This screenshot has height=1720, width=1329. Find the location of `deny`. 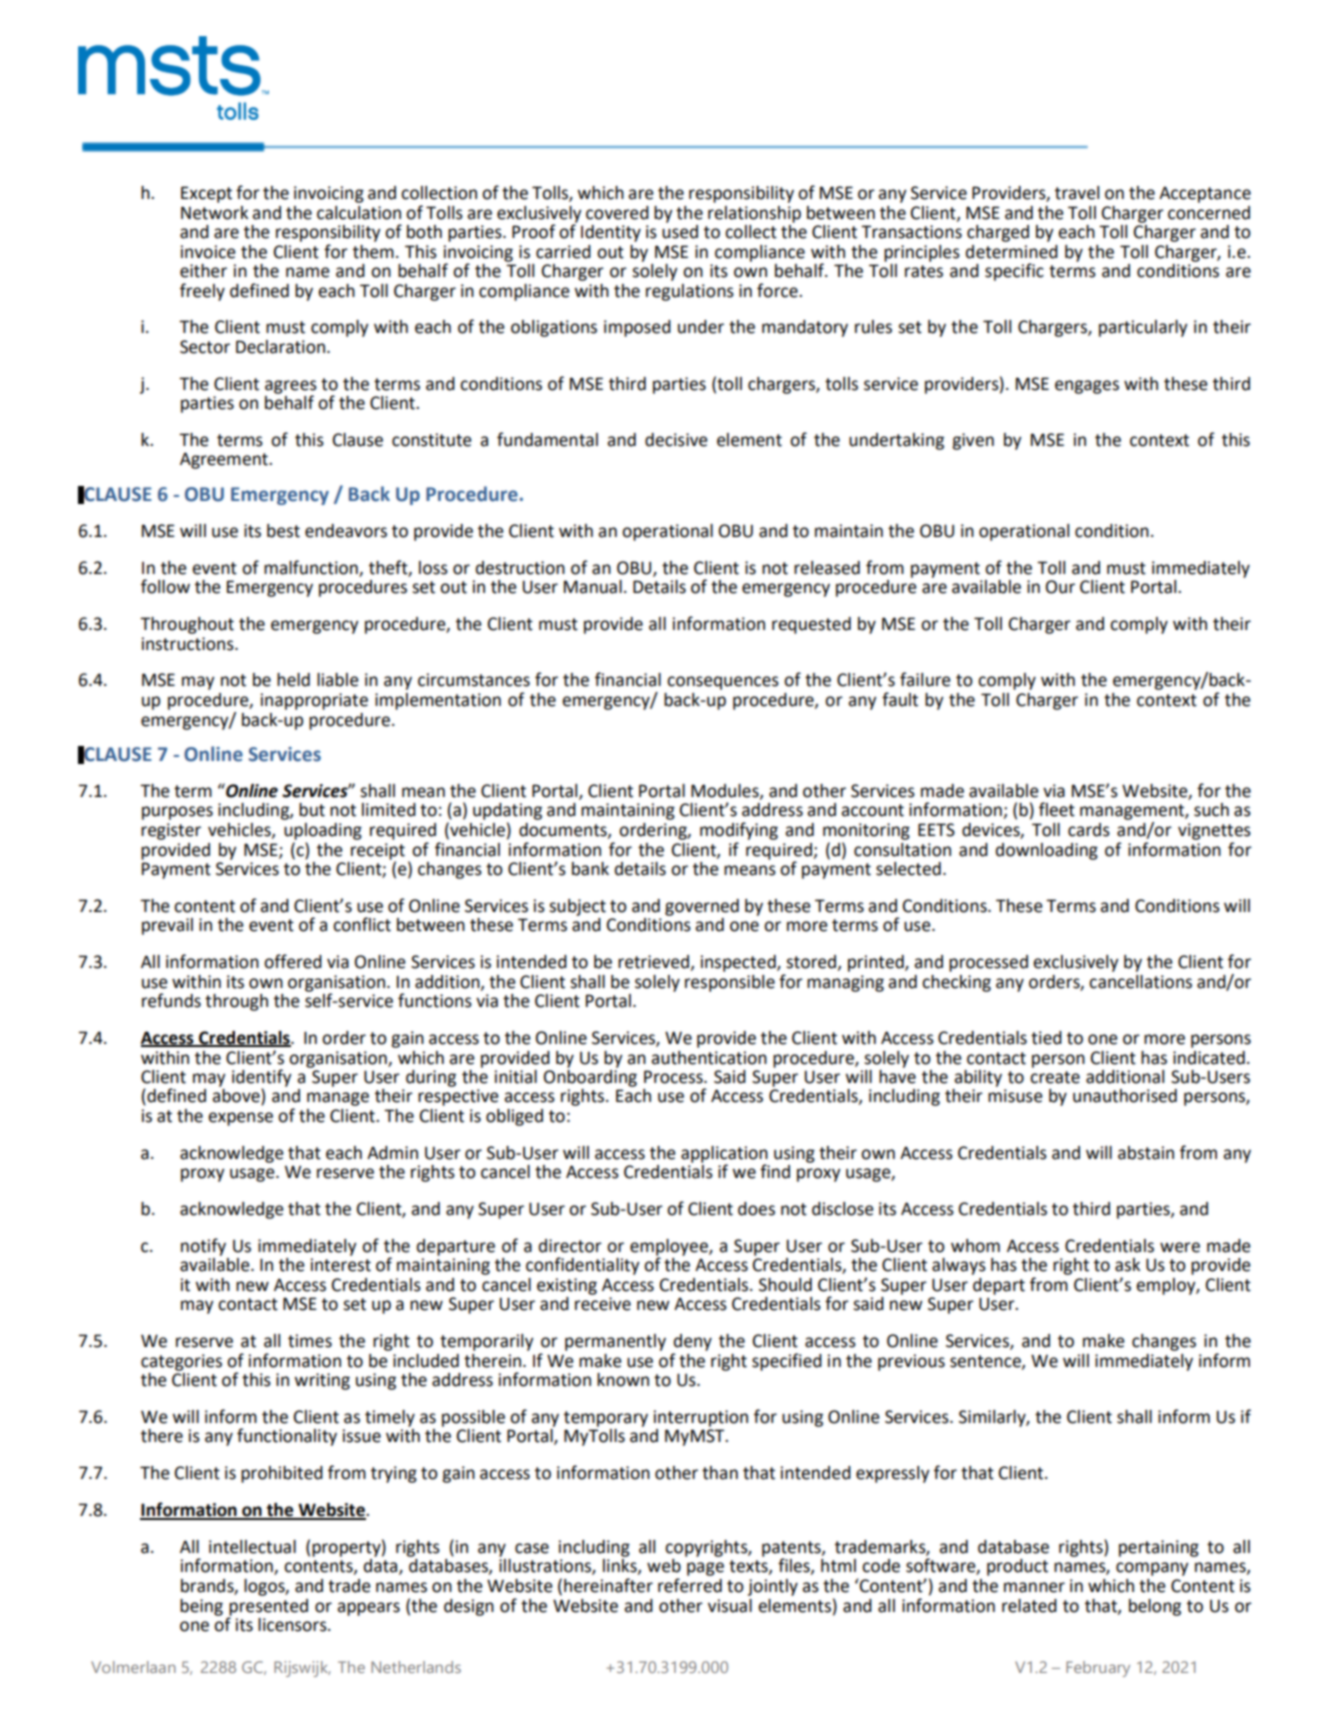

deny is located at coordinates (693, 1342).
